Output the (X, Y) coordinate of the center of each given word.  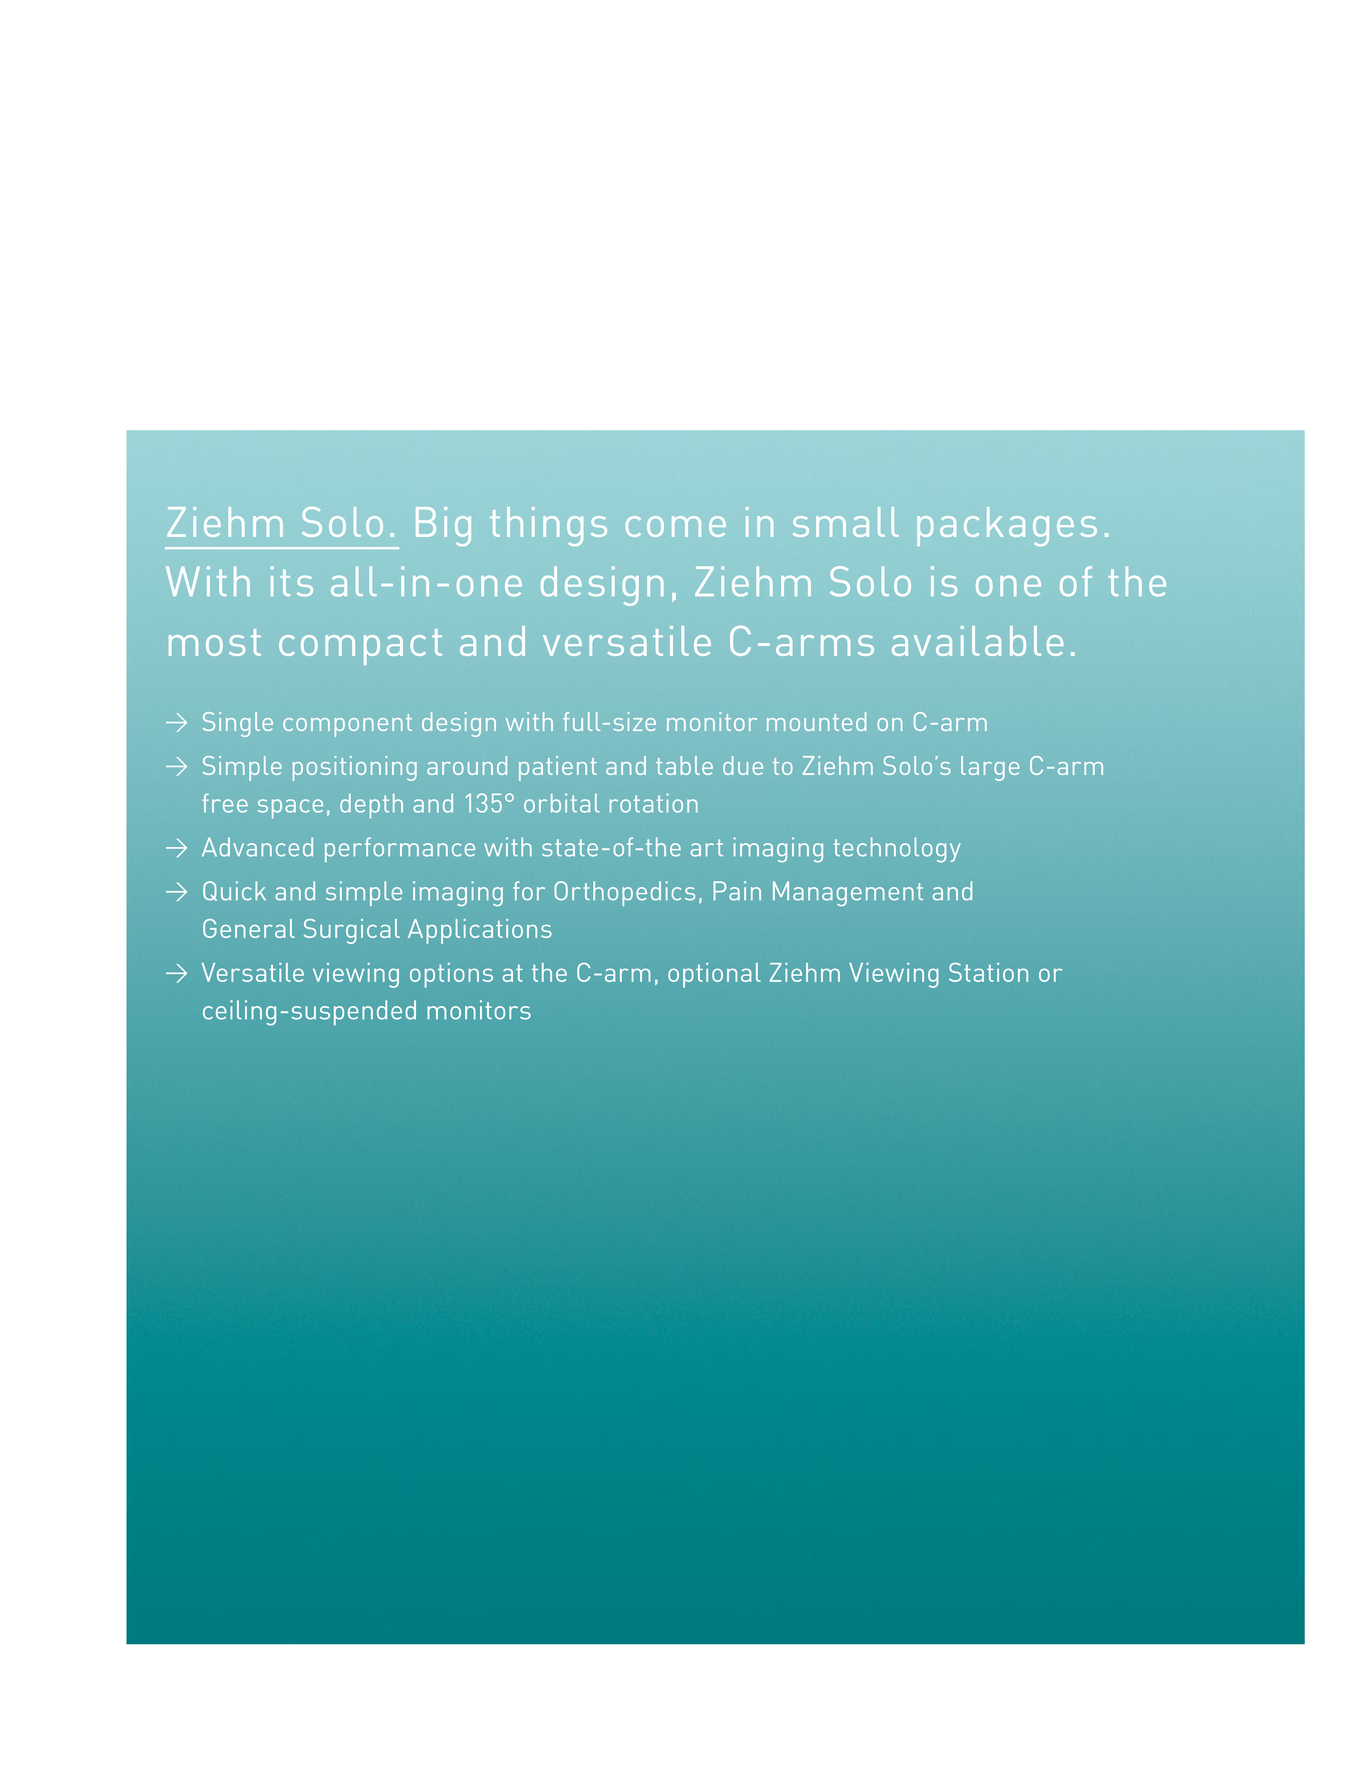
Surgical (352, 931)
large (990, 768)
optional (714, 975)
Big (443, 526)
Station (988, 972)
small (846, 522)
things (548, 526)
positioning (355, 768)
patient (558, 768)
